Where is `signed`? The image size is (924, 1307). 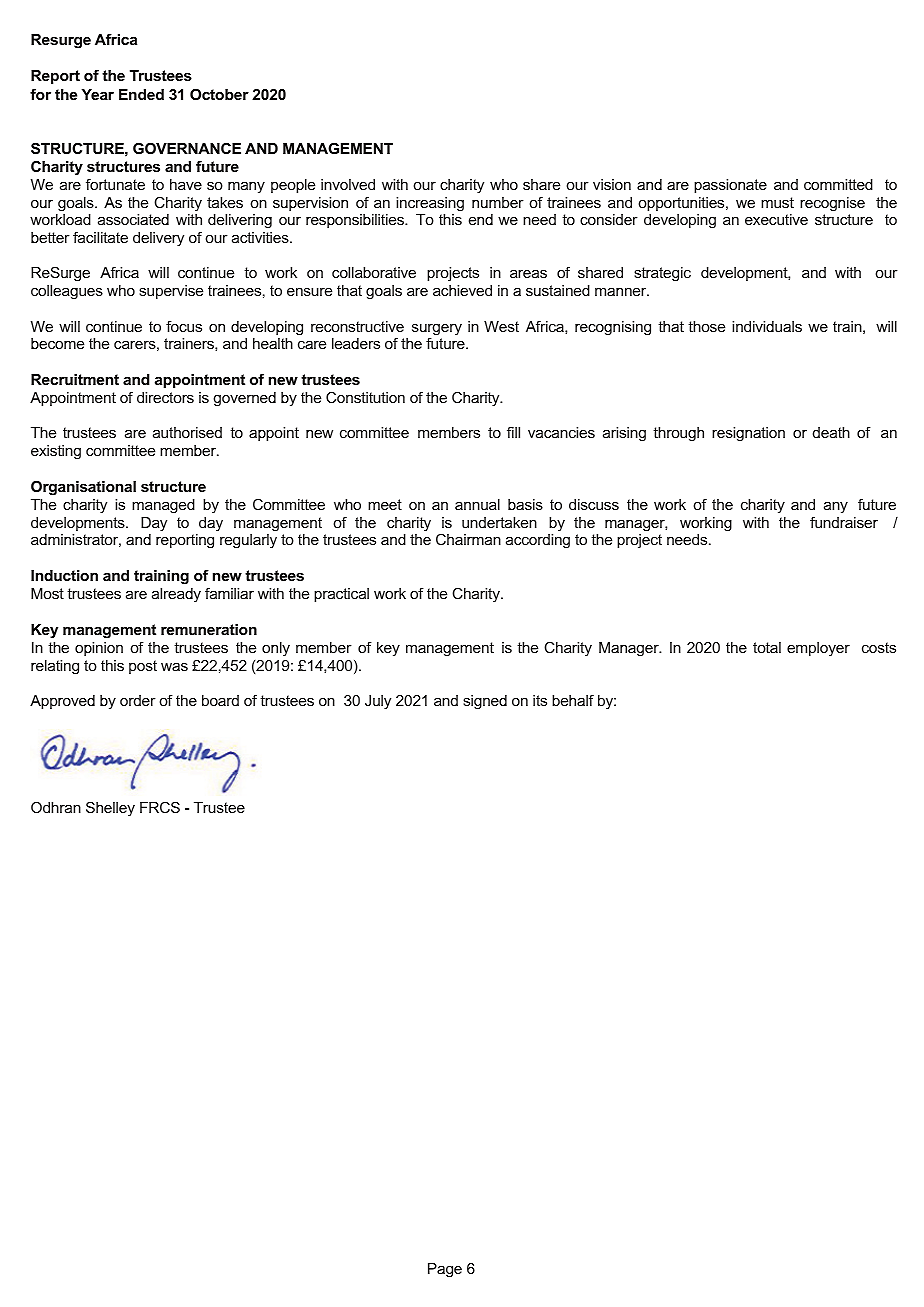 signed is located at coordinates (485, 702).
